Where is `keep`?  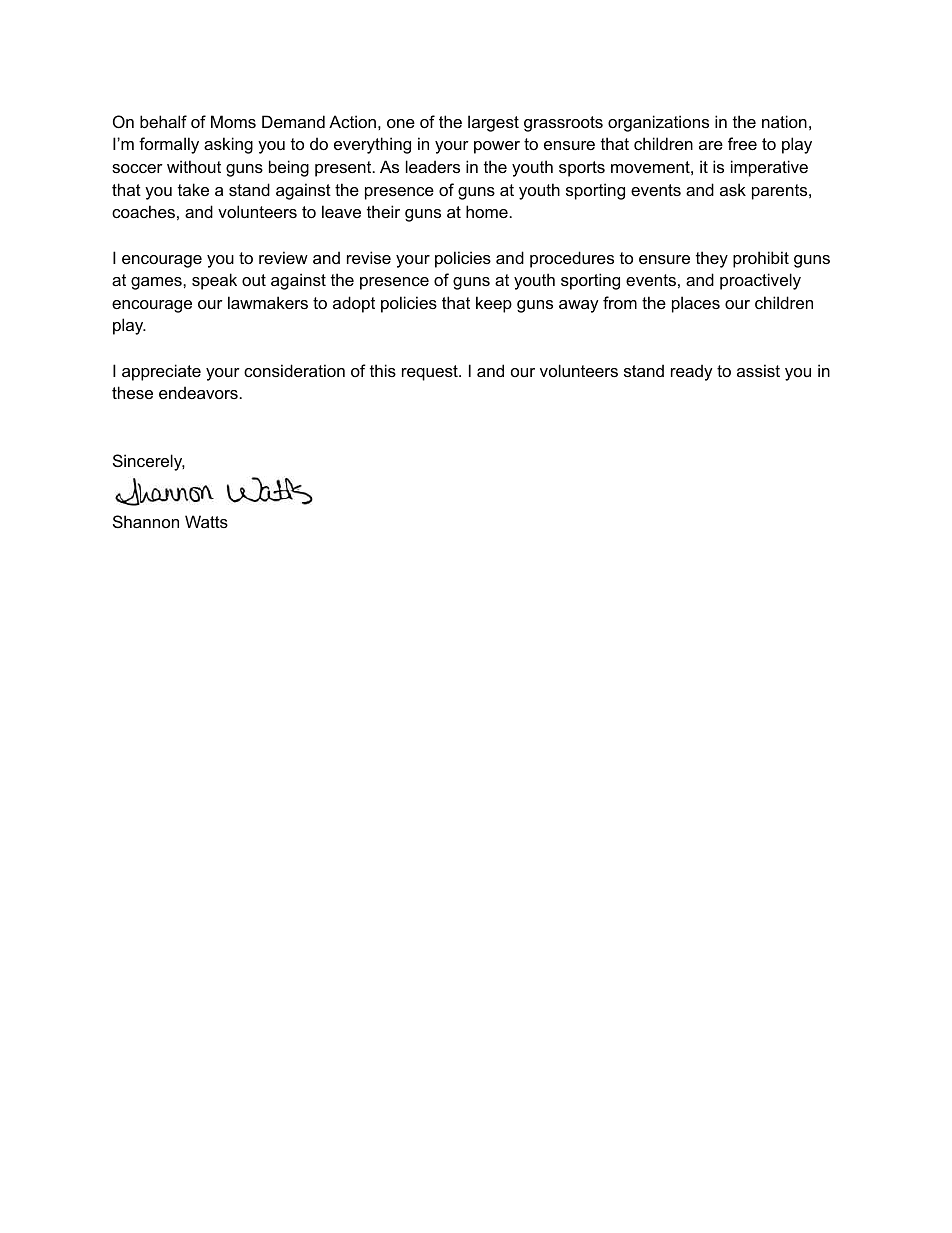 keep is located at coordinates (494, 304).
